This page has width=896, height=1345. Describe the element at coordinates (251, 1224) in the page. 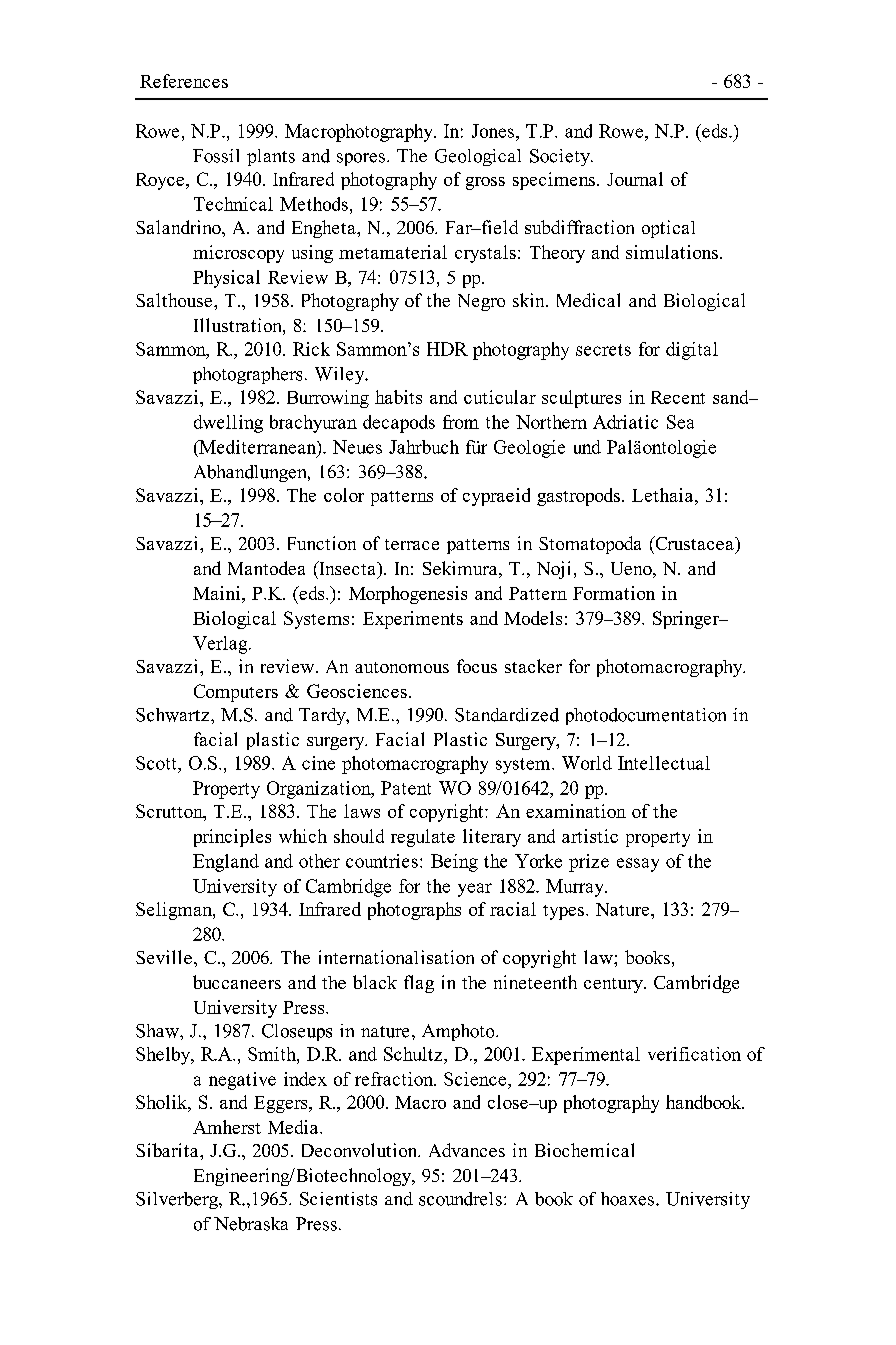

I see `Nebraska` at that location.
